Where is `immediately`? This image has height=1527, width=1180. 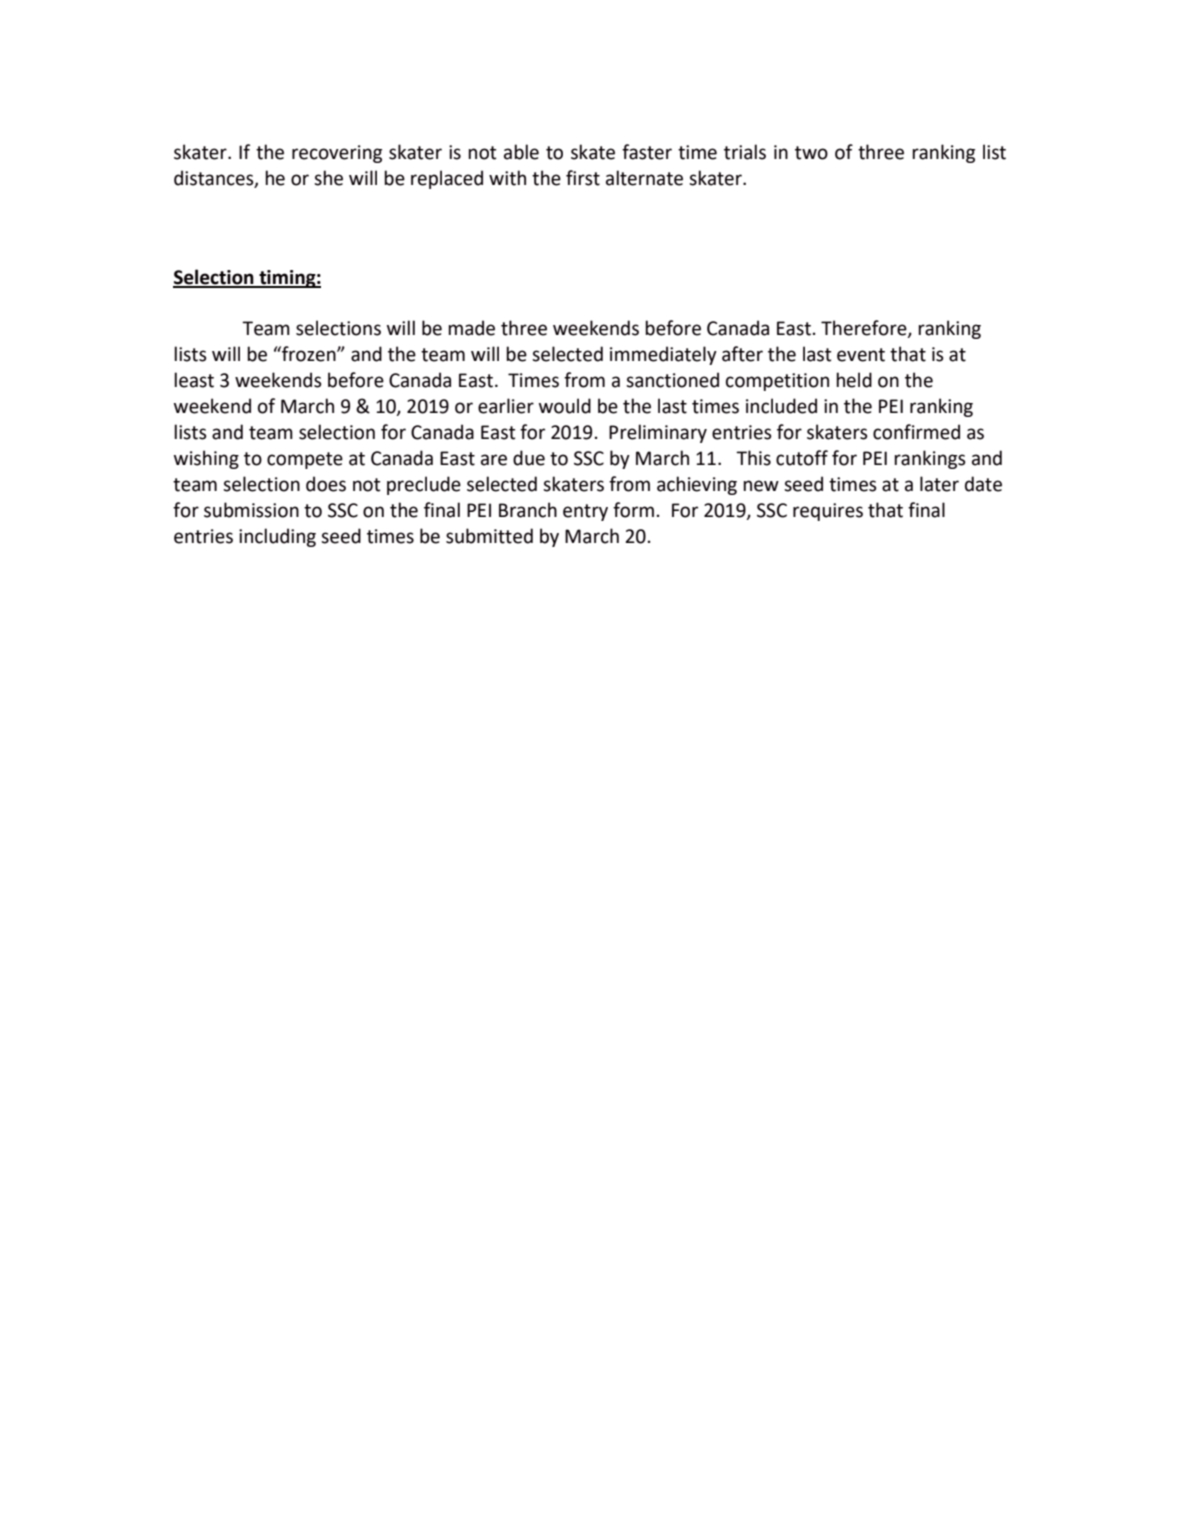
immediately is located at coordinates (663, 355).
